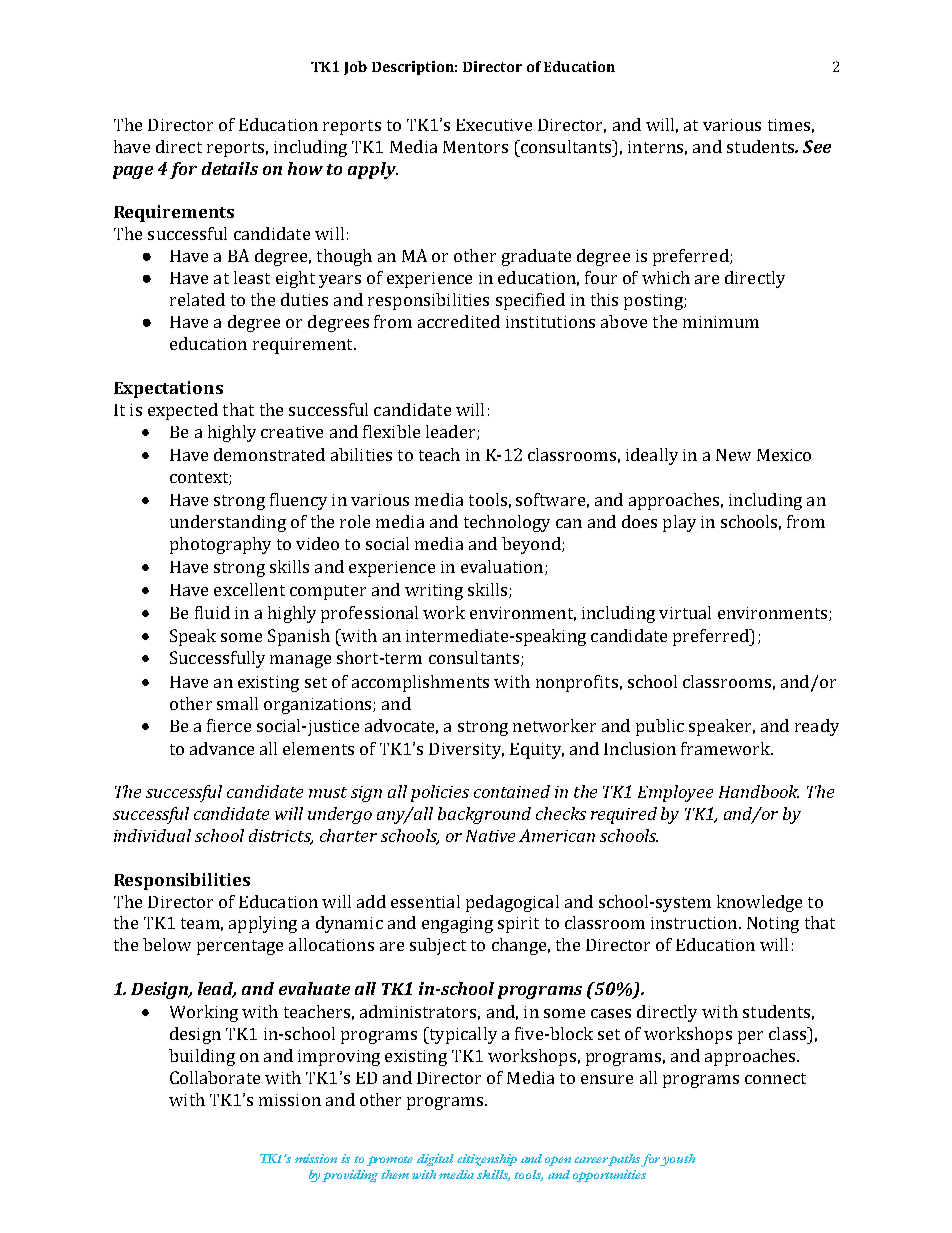 This page has height=1233, width=952. I want to click on details, so click(230, 168).
